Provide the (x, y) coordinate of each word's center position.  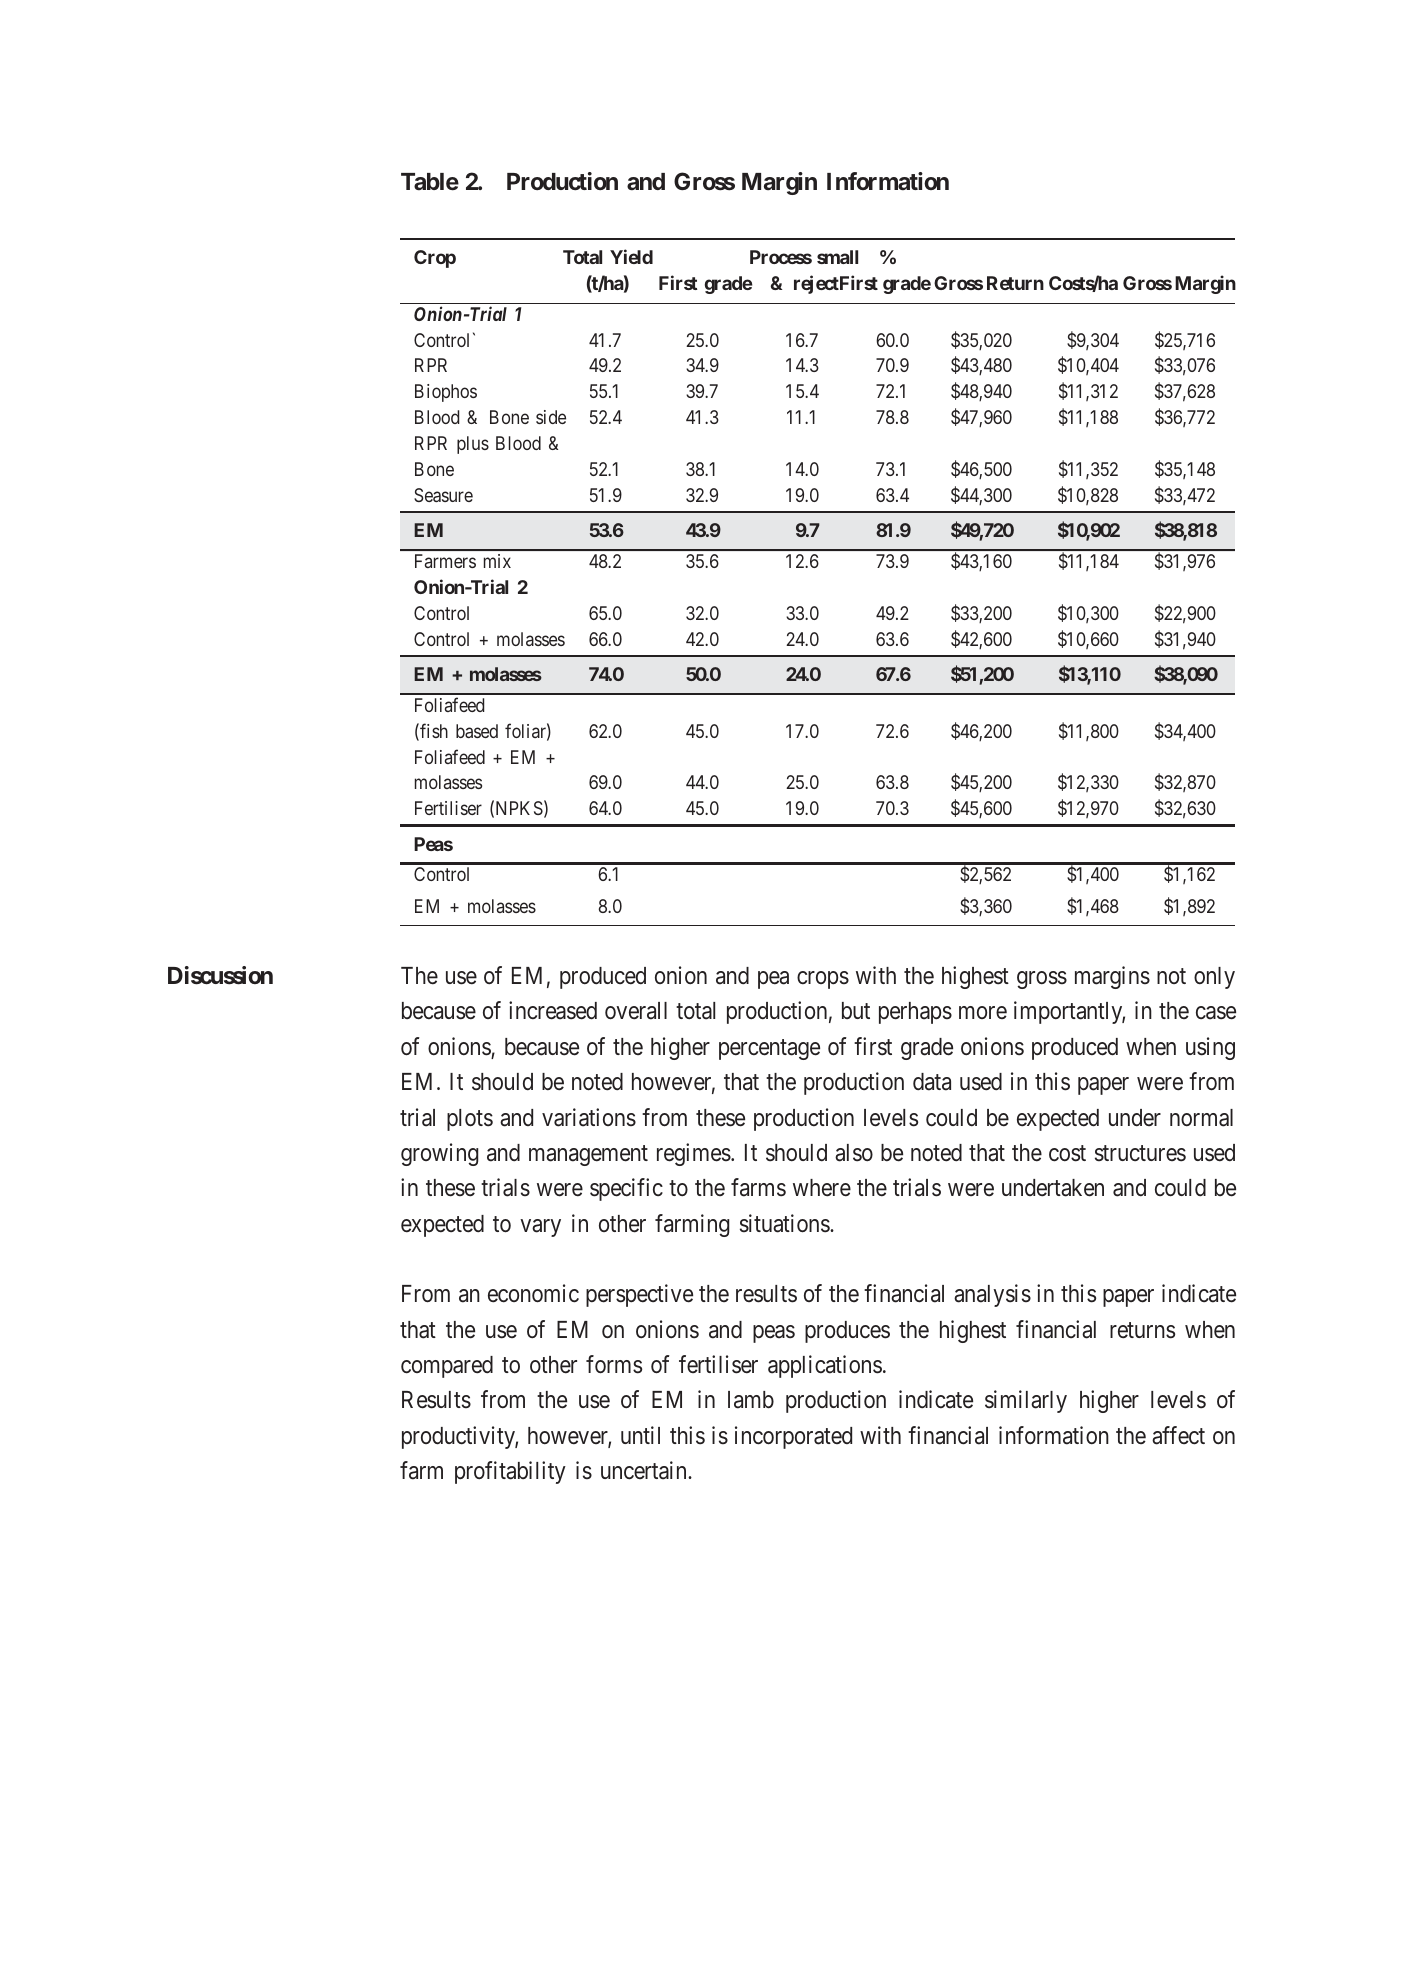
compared (447, 1367)
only (1214, 978)
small (837, 257)
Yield (631, 256)
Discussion (220, 975)
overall (636, 1011)
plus (473, 445)
